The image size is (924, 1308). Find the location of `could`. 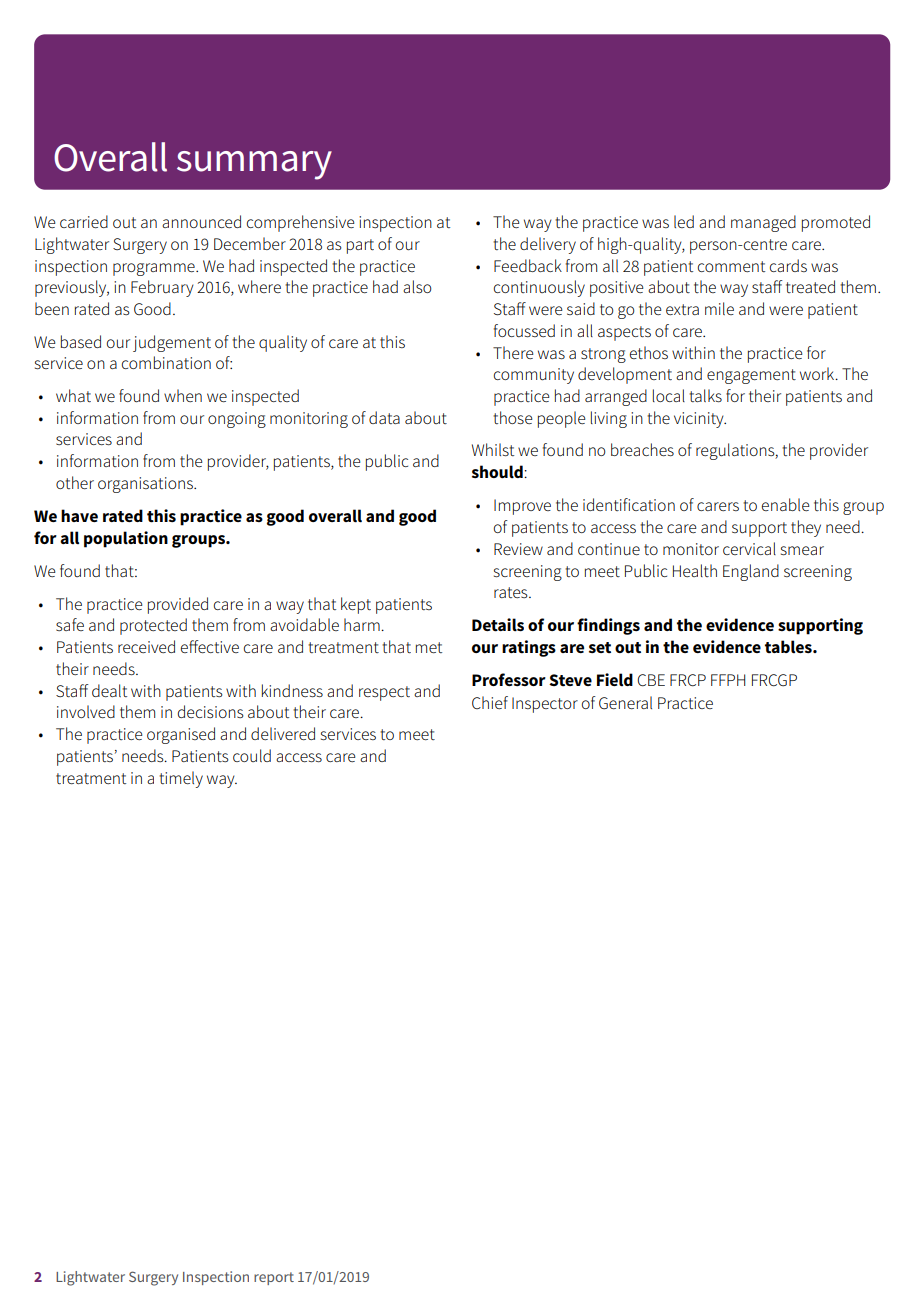

could is located at coordinates (252, 755).
